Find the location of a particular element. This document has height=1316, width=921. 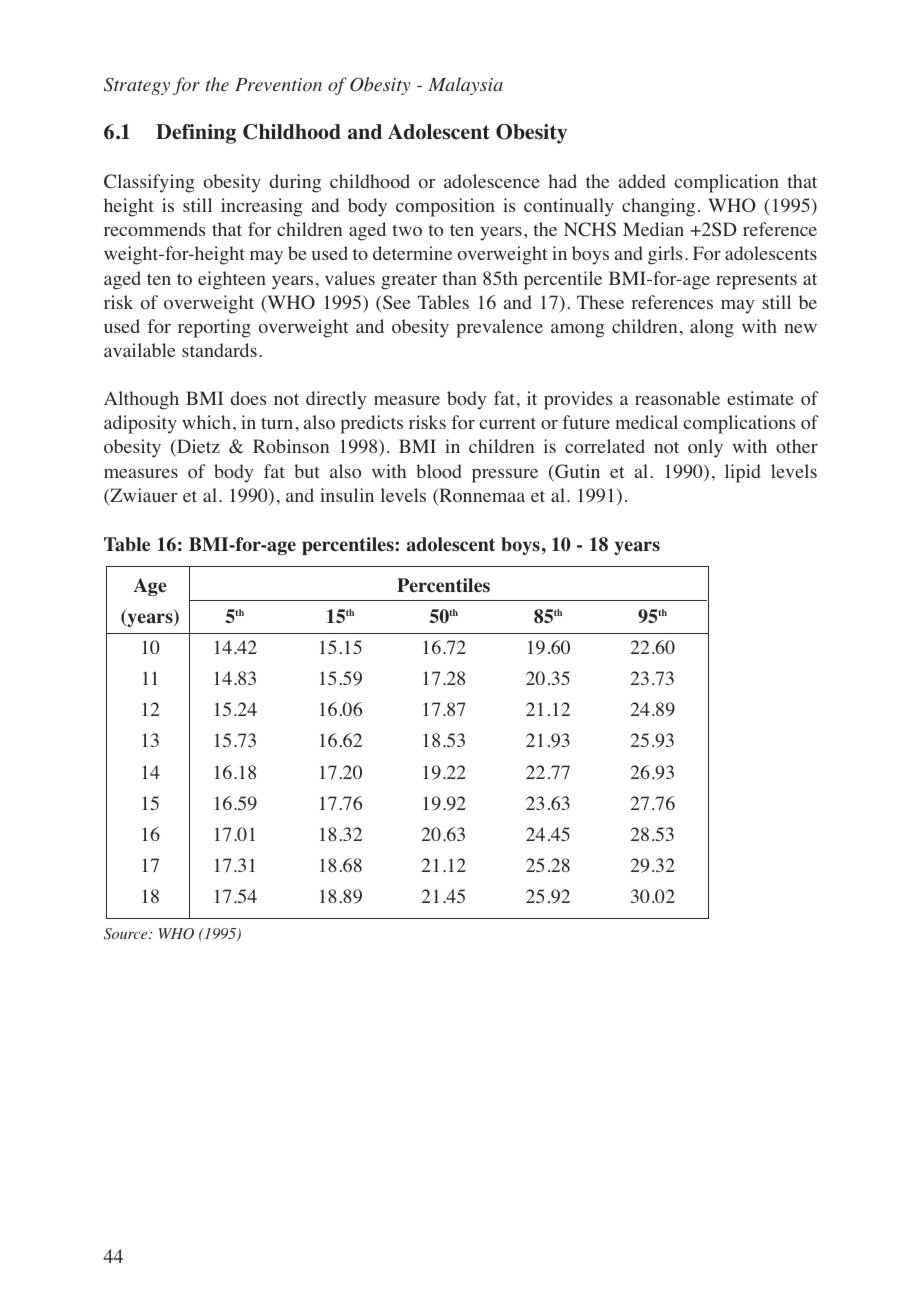

Source is located at coordinates (127, 934).
